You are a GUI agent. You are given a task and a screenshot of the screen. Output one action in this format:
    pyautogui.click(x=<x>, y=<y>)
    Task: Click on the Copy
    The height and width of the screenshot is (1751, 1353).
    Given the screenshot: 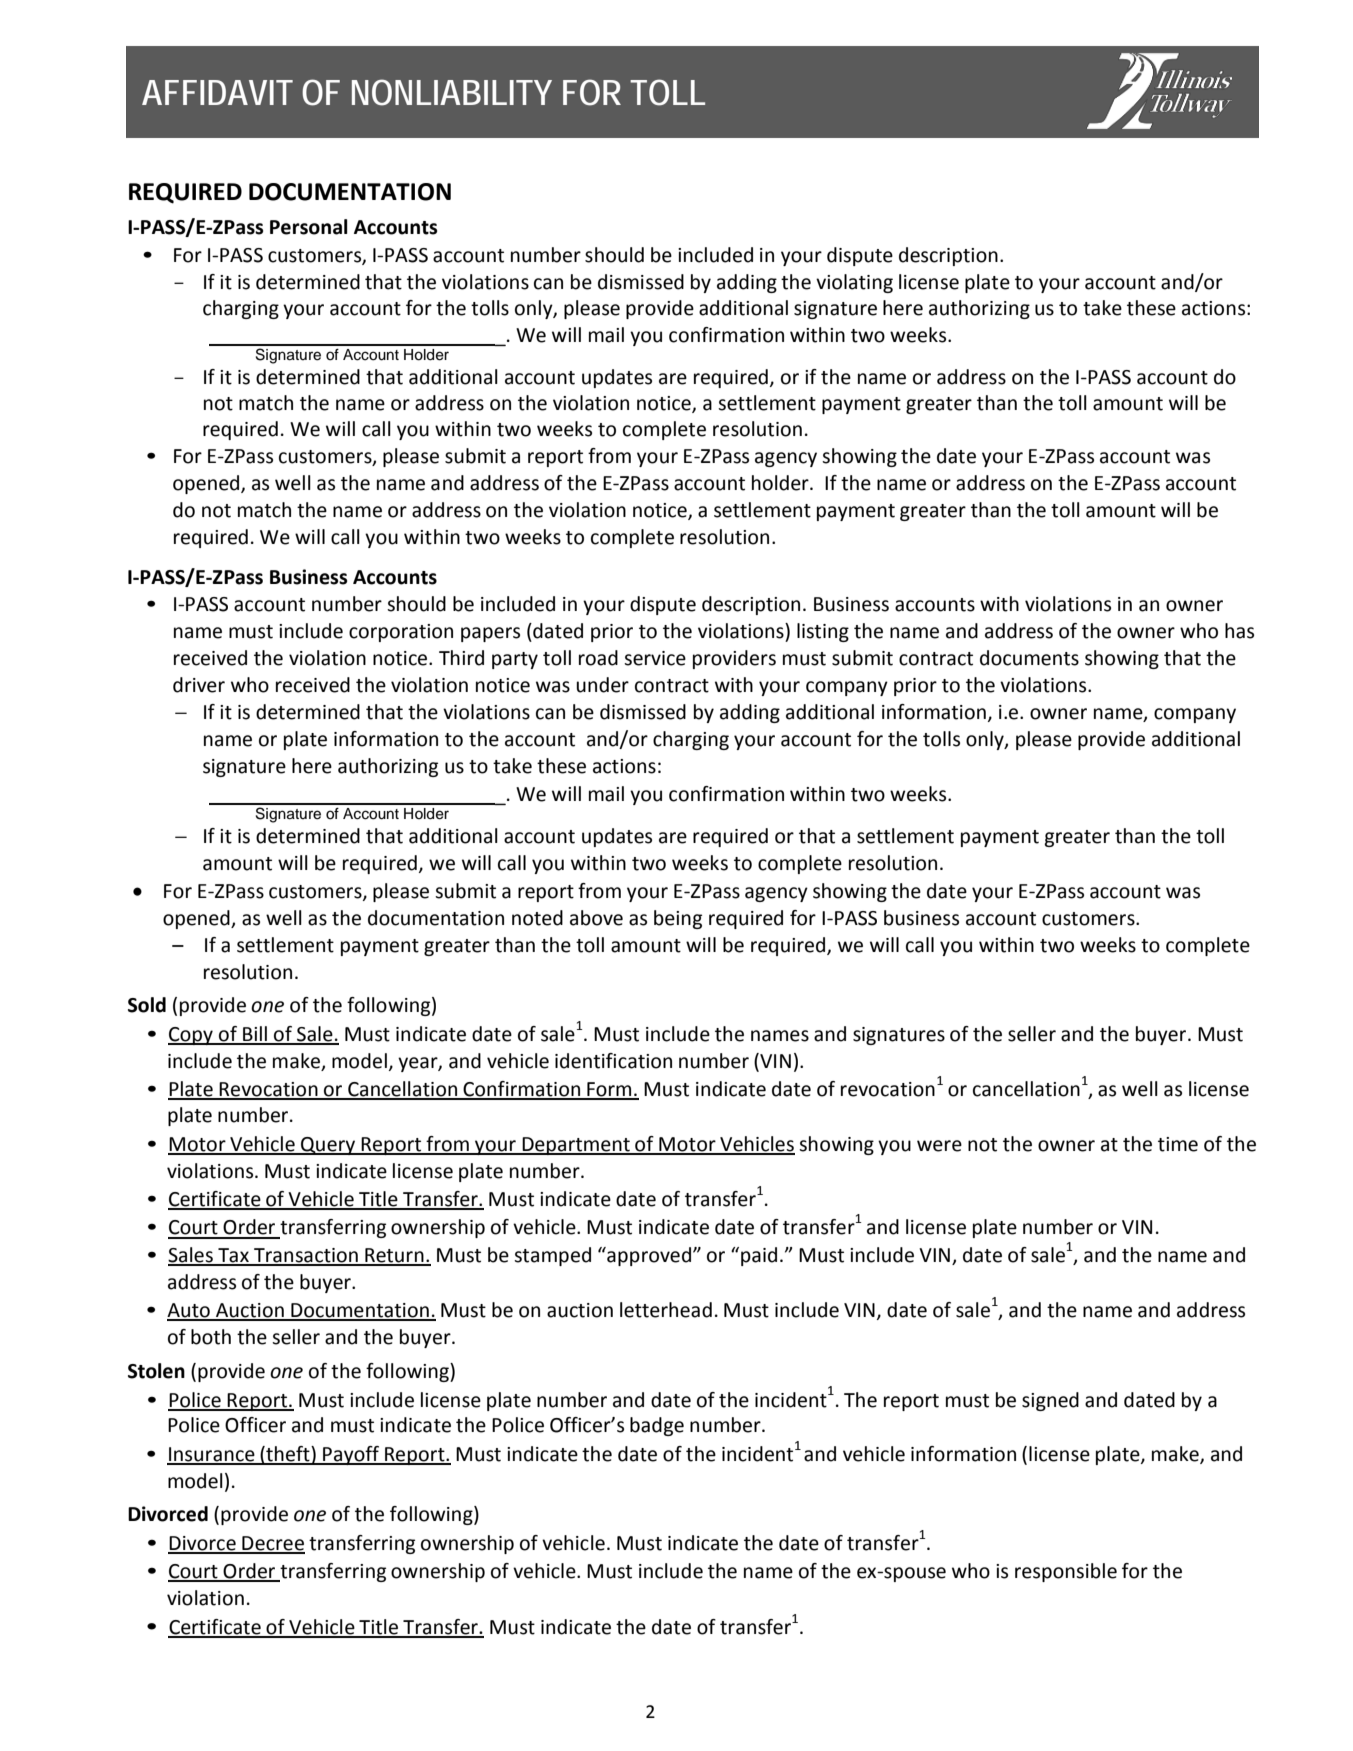 What is the action you would take?
    pyautogui.click(x=191, y=1036)
